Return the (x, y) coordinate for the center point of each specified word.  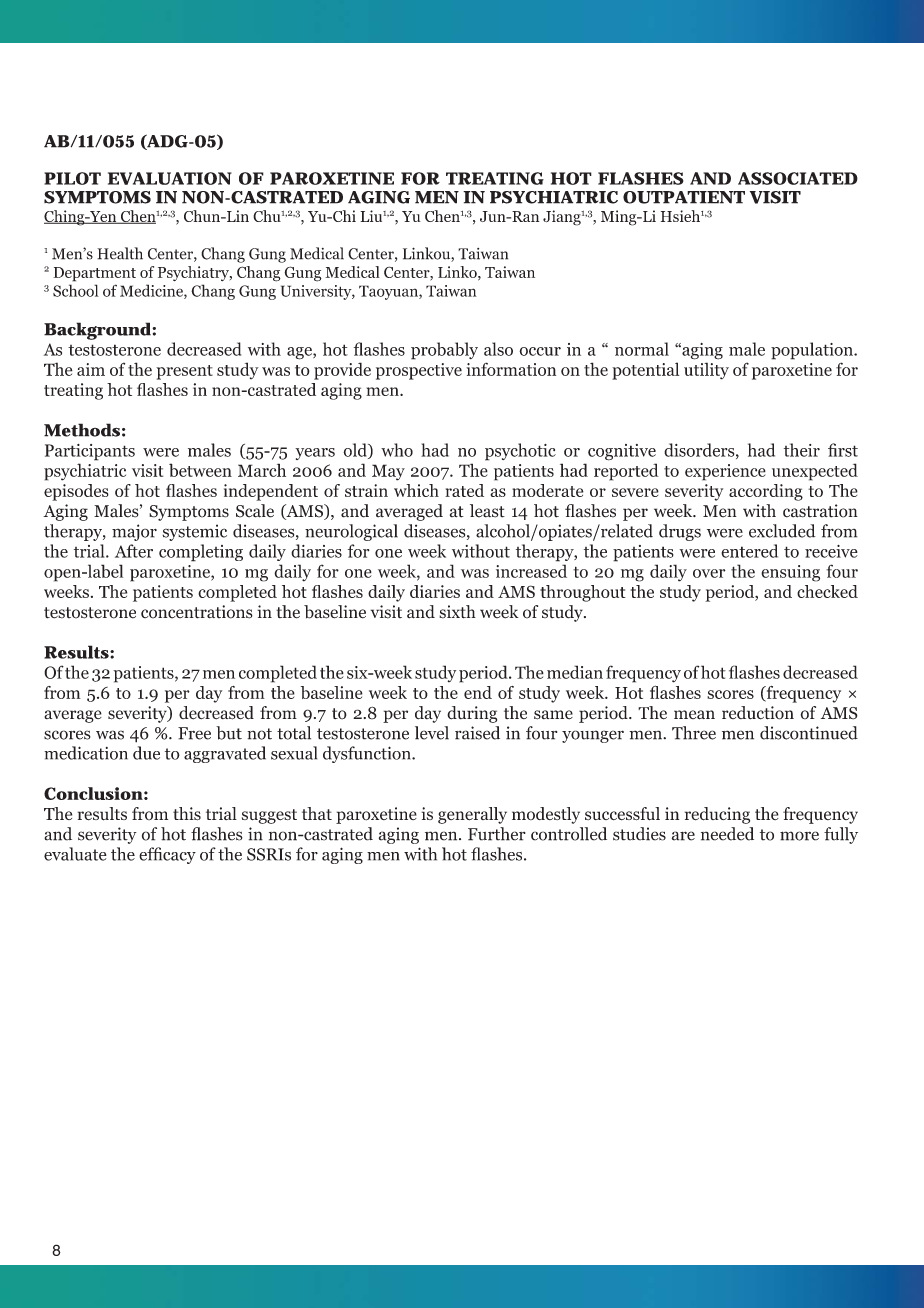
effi (150, 854)
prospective (419, 371)
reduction (758, 713)
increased (531, 571)
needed (727, 834)
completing (201, 553)
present (184, 372)
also (498, 349)
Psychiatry (194, 273)
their (802, 450)
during (472, 714)
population (813, 351)
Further (497, 834)
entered (749, 551)
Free (194, 733)
